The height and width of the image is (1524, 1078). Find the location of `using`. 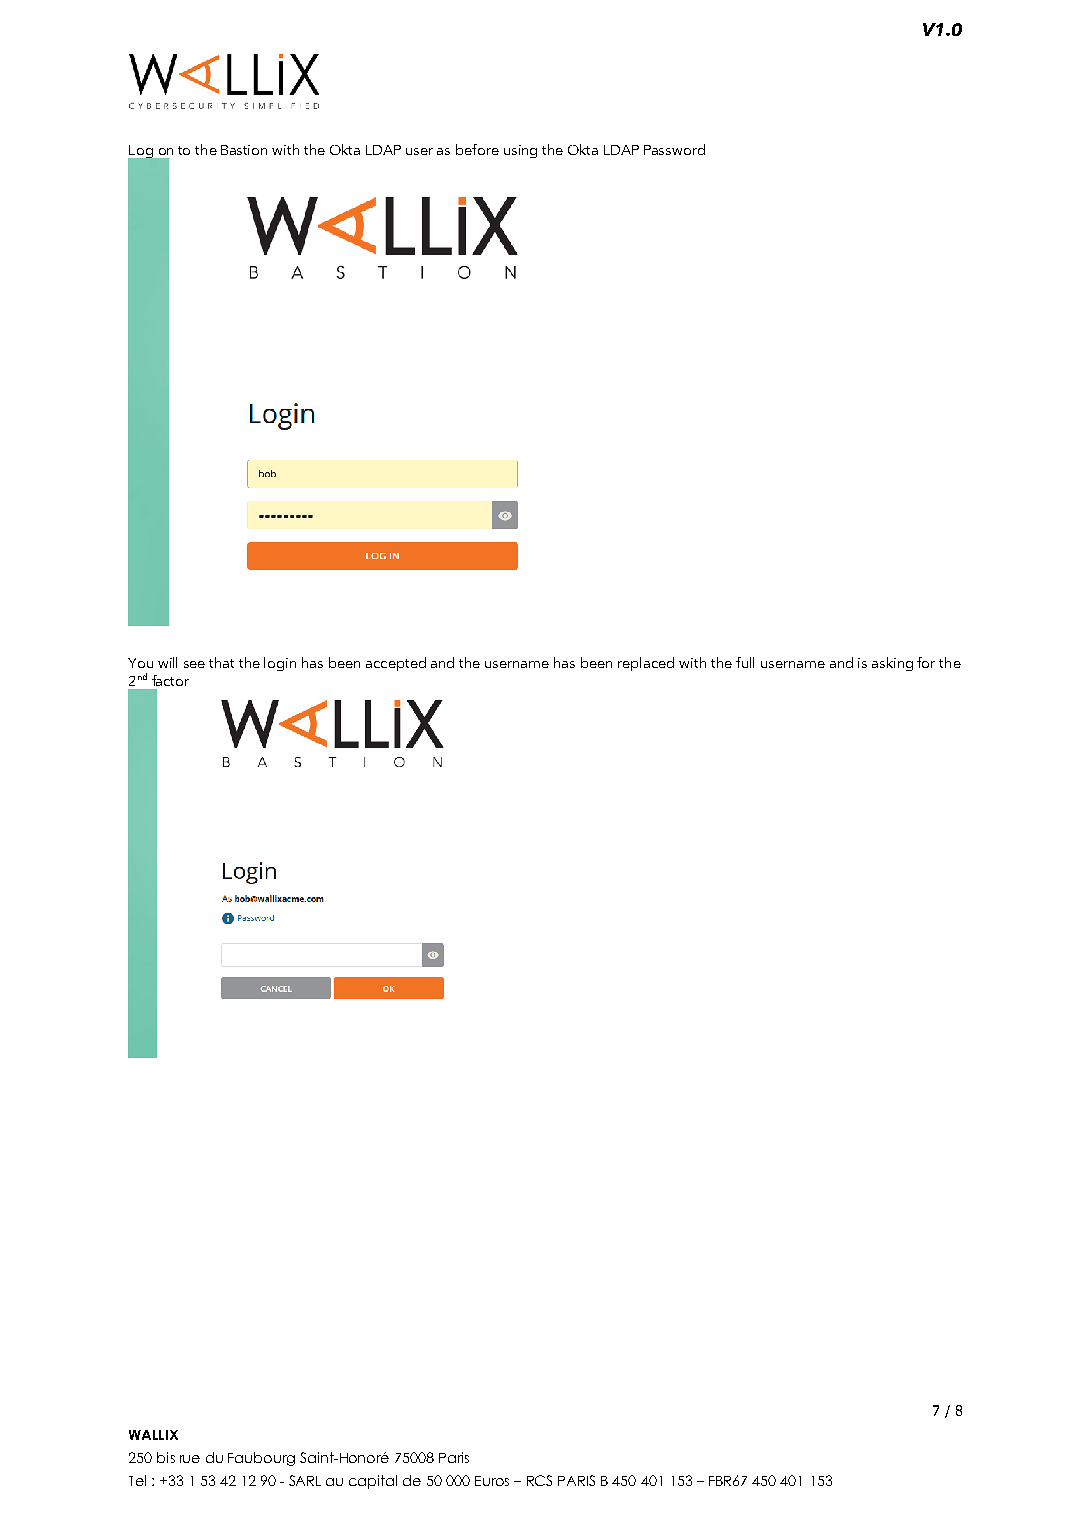

using is located at coordinates (520, 151).
